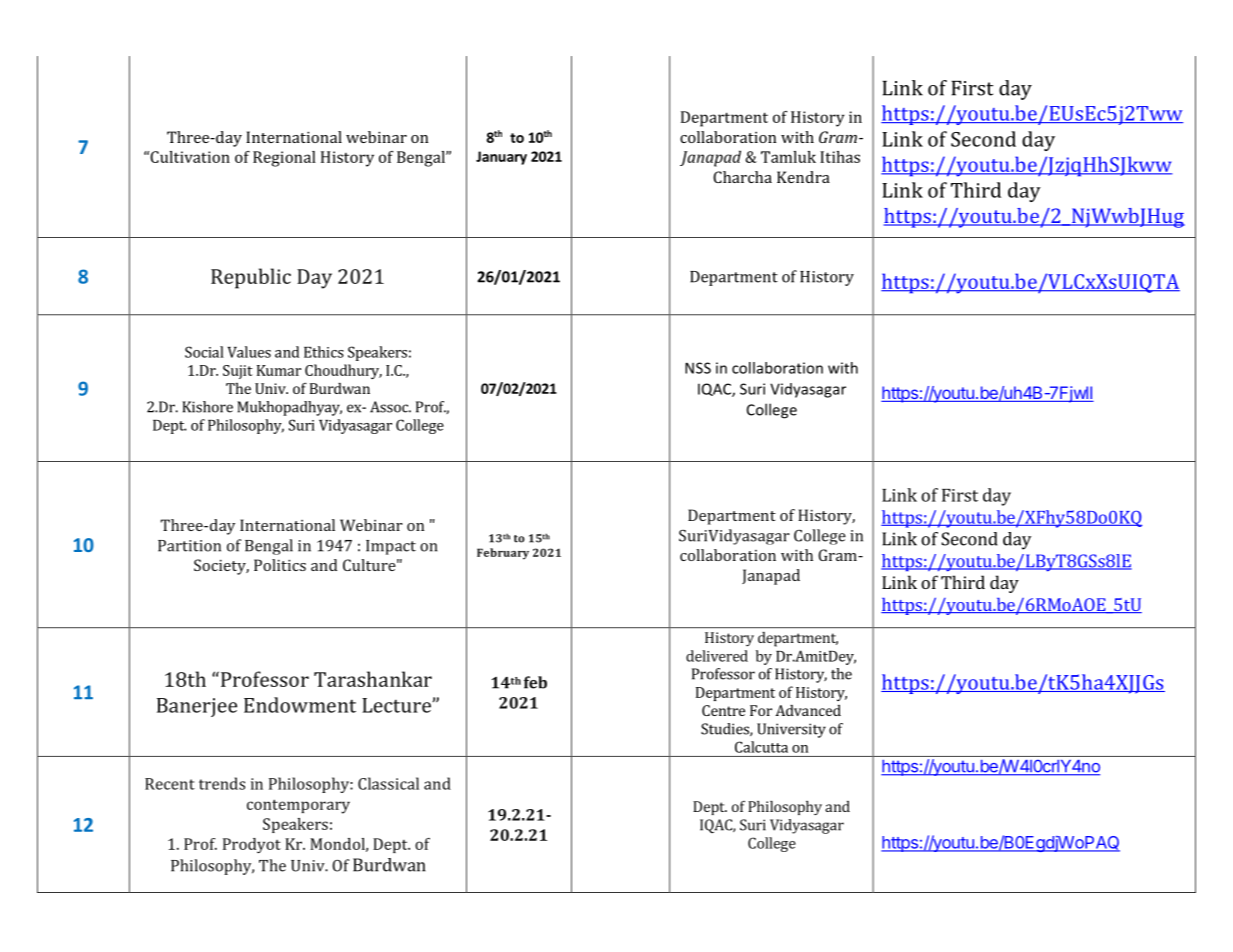 The width and height of the screenshot is (1233, 952). I want to click on February, so click(503, 554).
